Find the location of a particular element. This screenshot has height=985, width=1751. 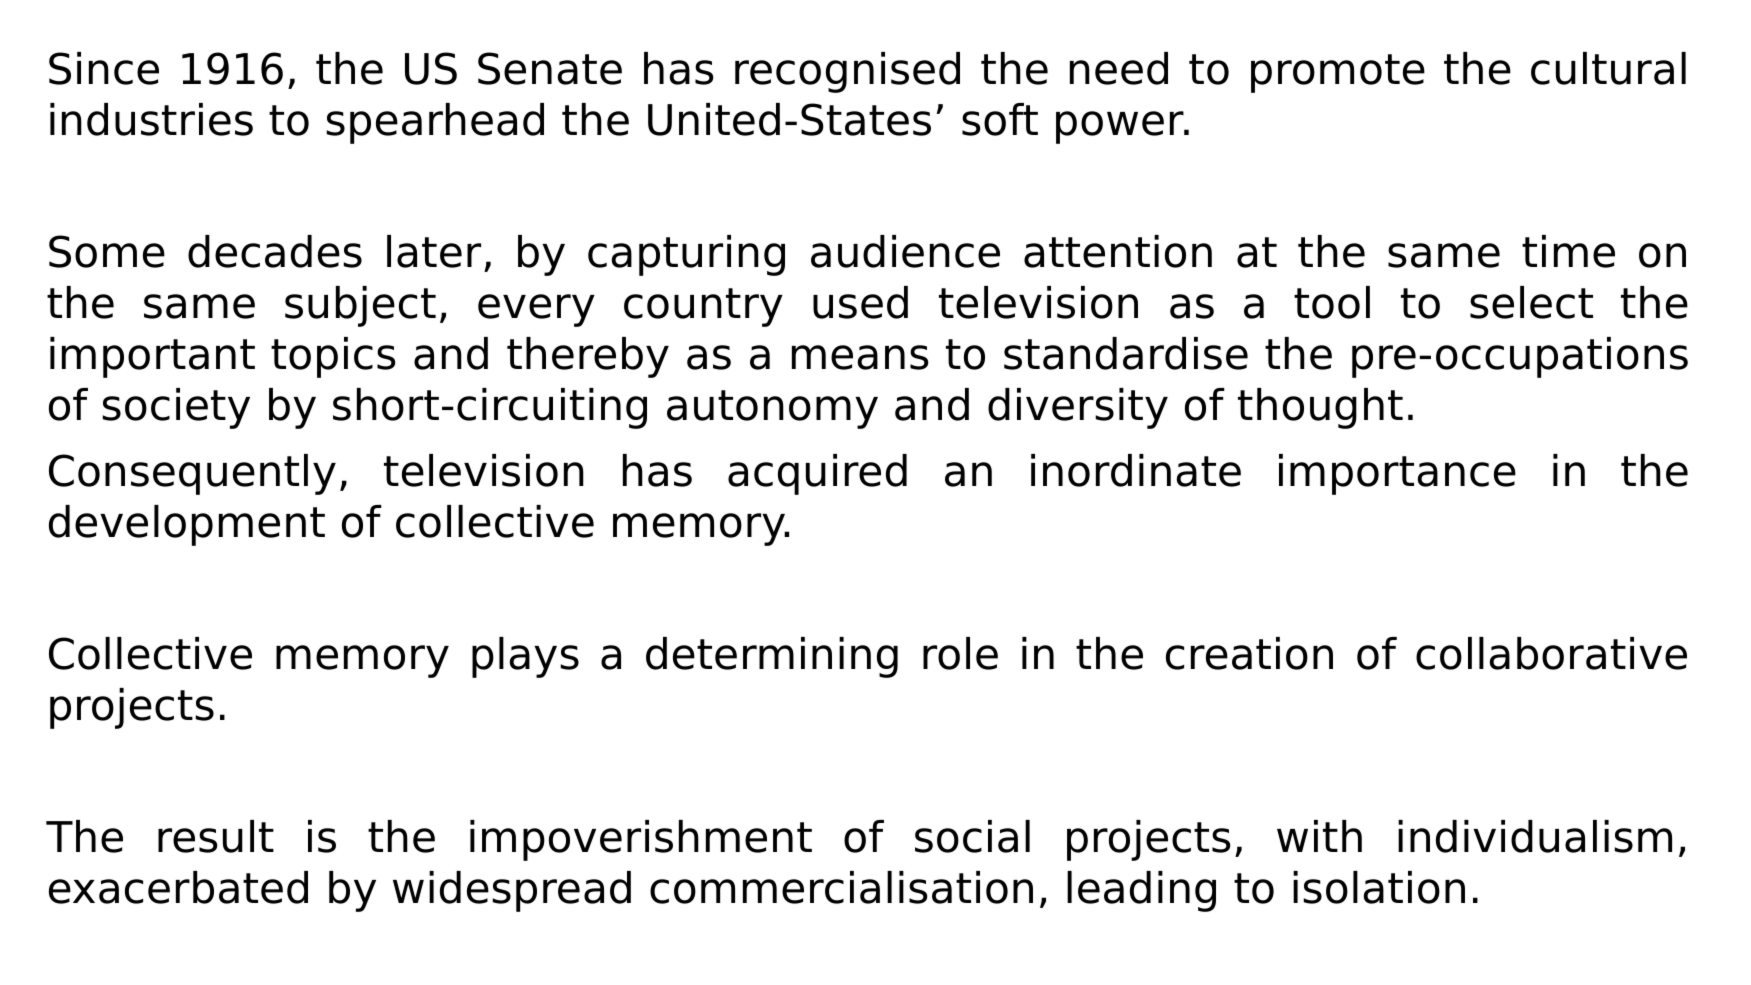

exacerbated is located at coordinates (178, 887).
